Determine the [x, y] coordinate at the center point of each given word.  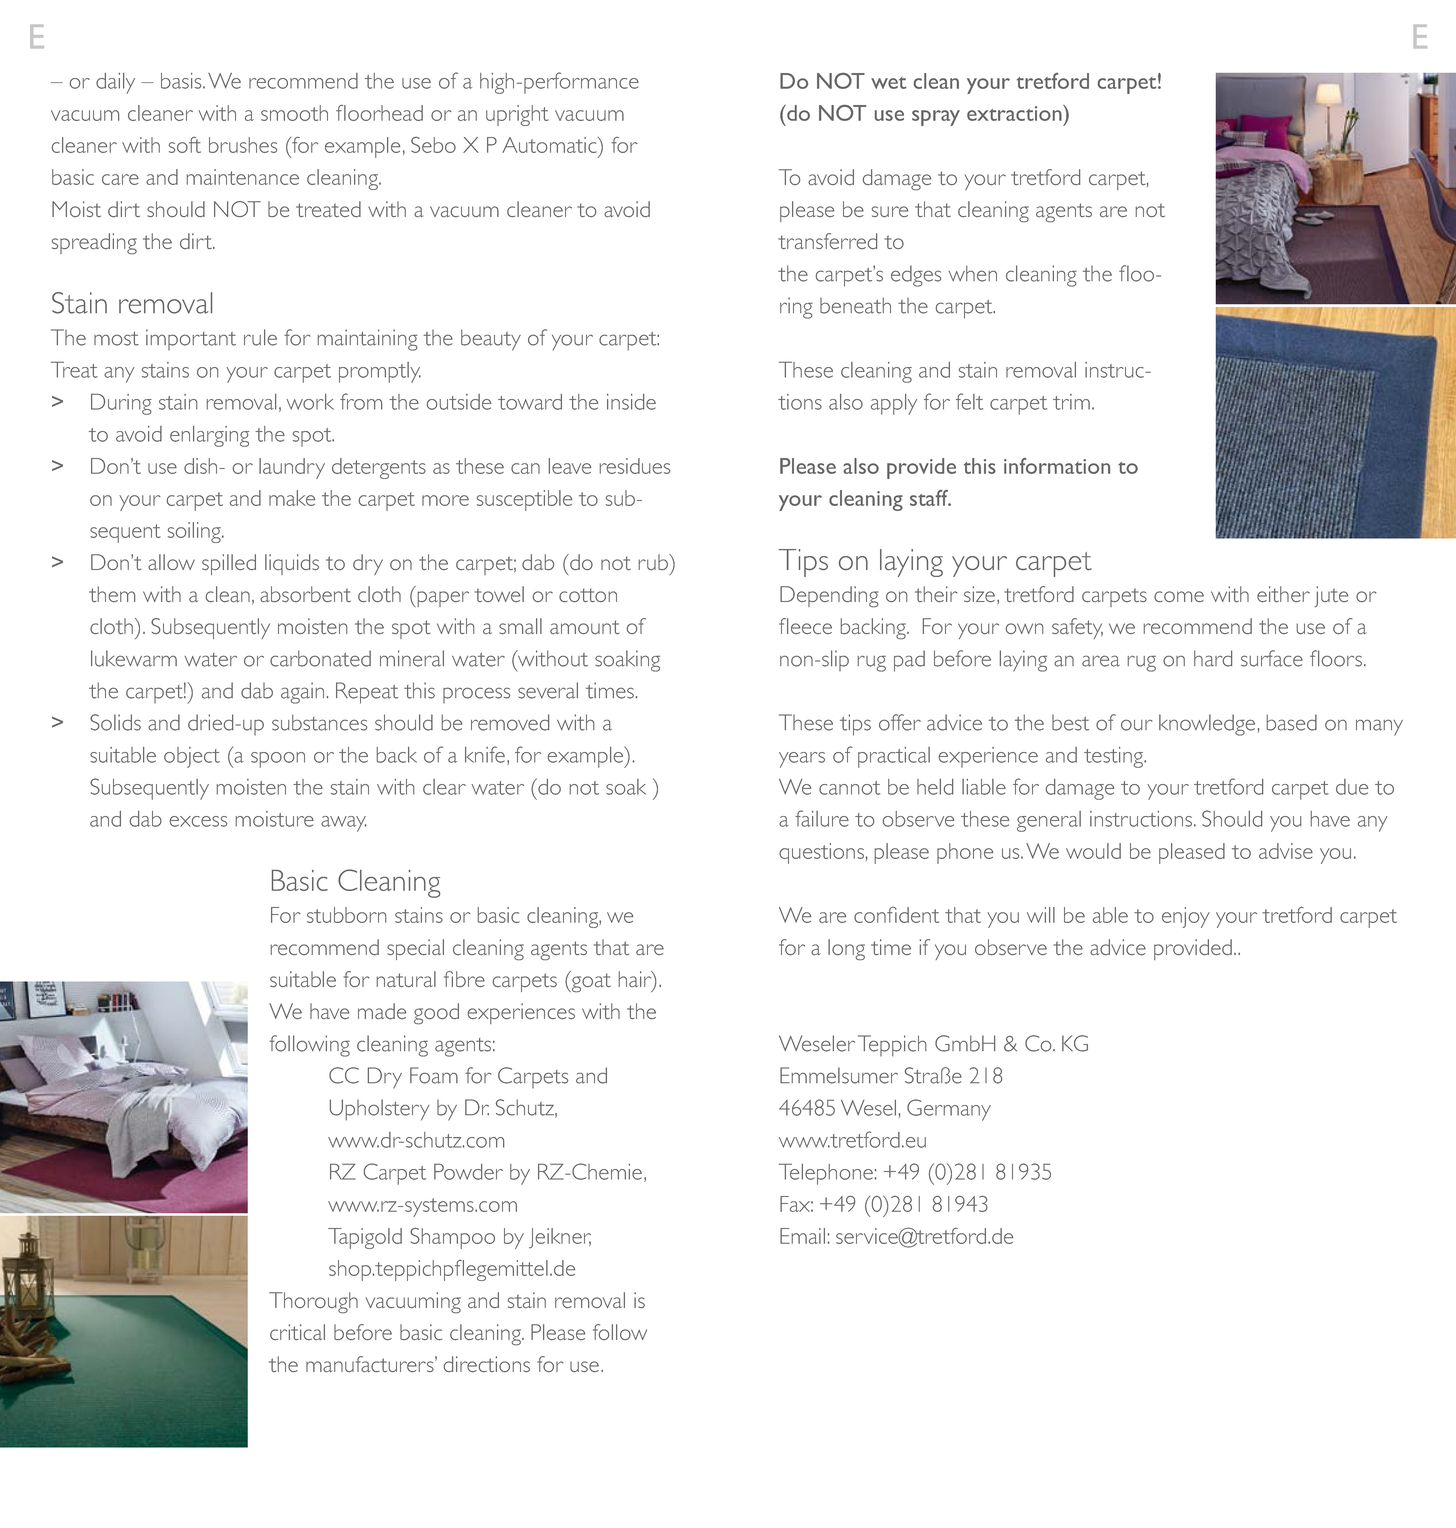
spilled [229, 564]
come [1179, 596]
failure [822, 818]
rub [654, 562]
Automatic [550, 145]
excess [198, 821]
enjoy [1186, 917]
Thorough [313, 1302]
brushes [243, 145]
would [1093, 851]
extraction [1015, 113]
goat [590, 982]
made [382, 1011]
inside [631, 402]
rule [260, 337]
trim [1071, 402]
